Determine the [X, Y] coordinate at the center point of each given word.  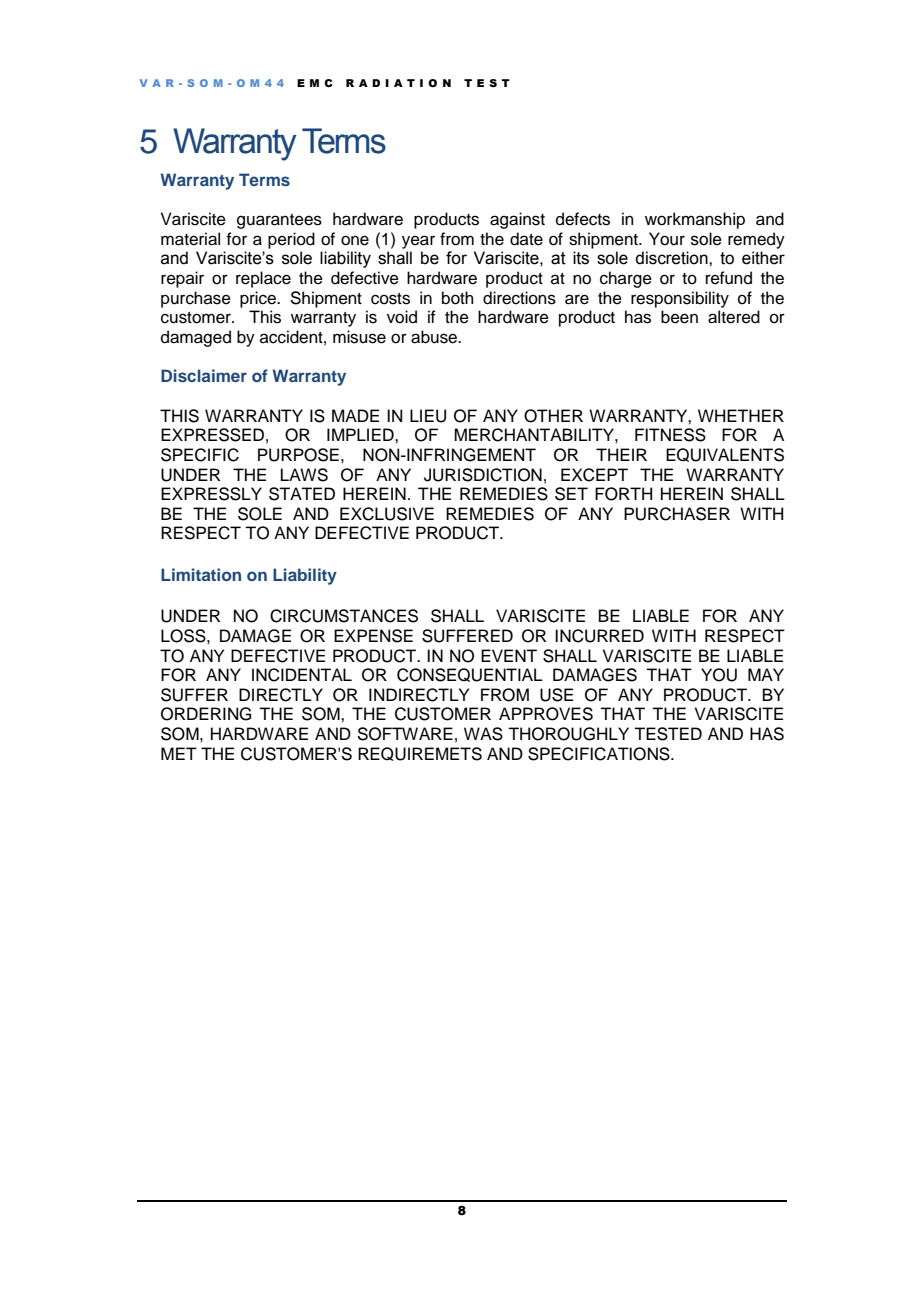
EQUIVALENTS [725, 455]
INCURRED [599, 636]
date [526, 239]
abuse [435, 337]
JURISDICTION [483, 475]
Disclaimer [204, 375]
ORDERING [206, 714]
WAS [483, 734]
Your [667, 239]
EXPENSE [373, 636]
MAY [766, 674]
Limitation [201, 574]
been [679, 317]
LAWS [304, 475]
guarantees [279, 221]
